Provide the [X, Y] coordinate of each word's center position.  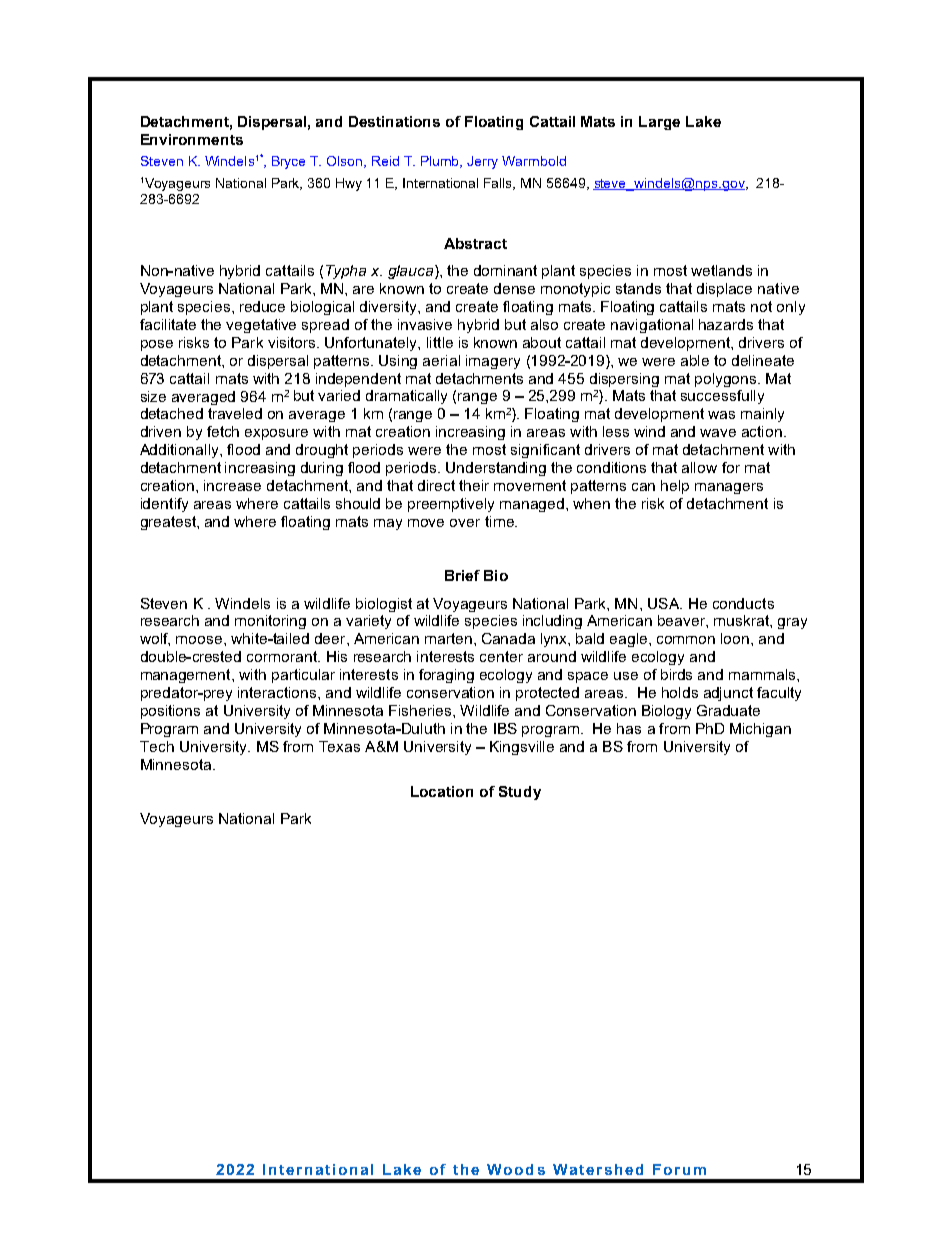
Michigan [760, 730]
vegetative [261, 326]
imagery [493, 362]
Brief [462, 575]
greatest [169, 523]
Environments [192, 139]
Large [659, 123]
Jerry [482, 162]
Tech [157, 746]
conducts [743, 603]
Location [442, 791]
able [695, 360]
